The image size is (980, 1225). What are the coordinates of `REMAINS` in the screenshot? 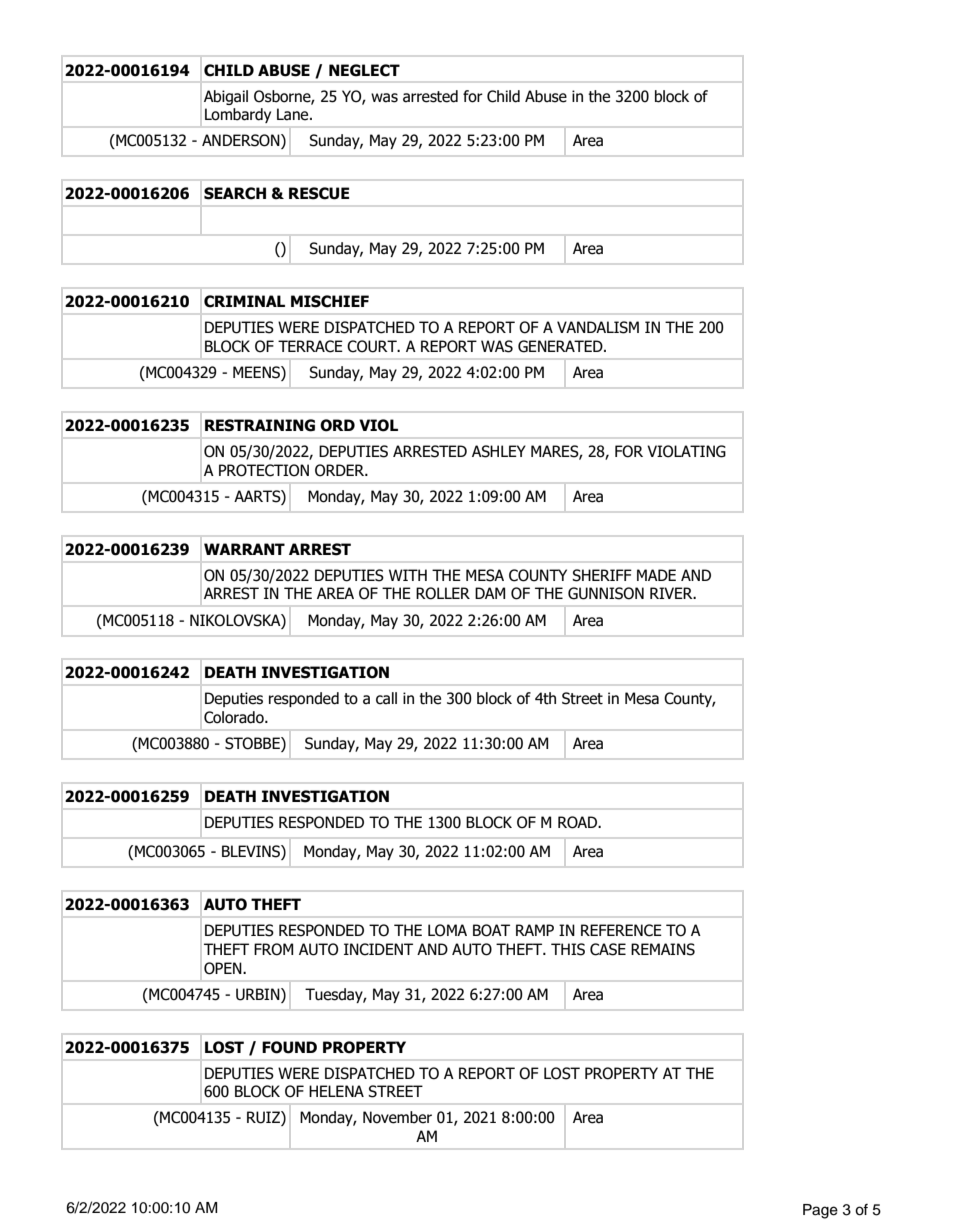 It's located at (663, 949).
